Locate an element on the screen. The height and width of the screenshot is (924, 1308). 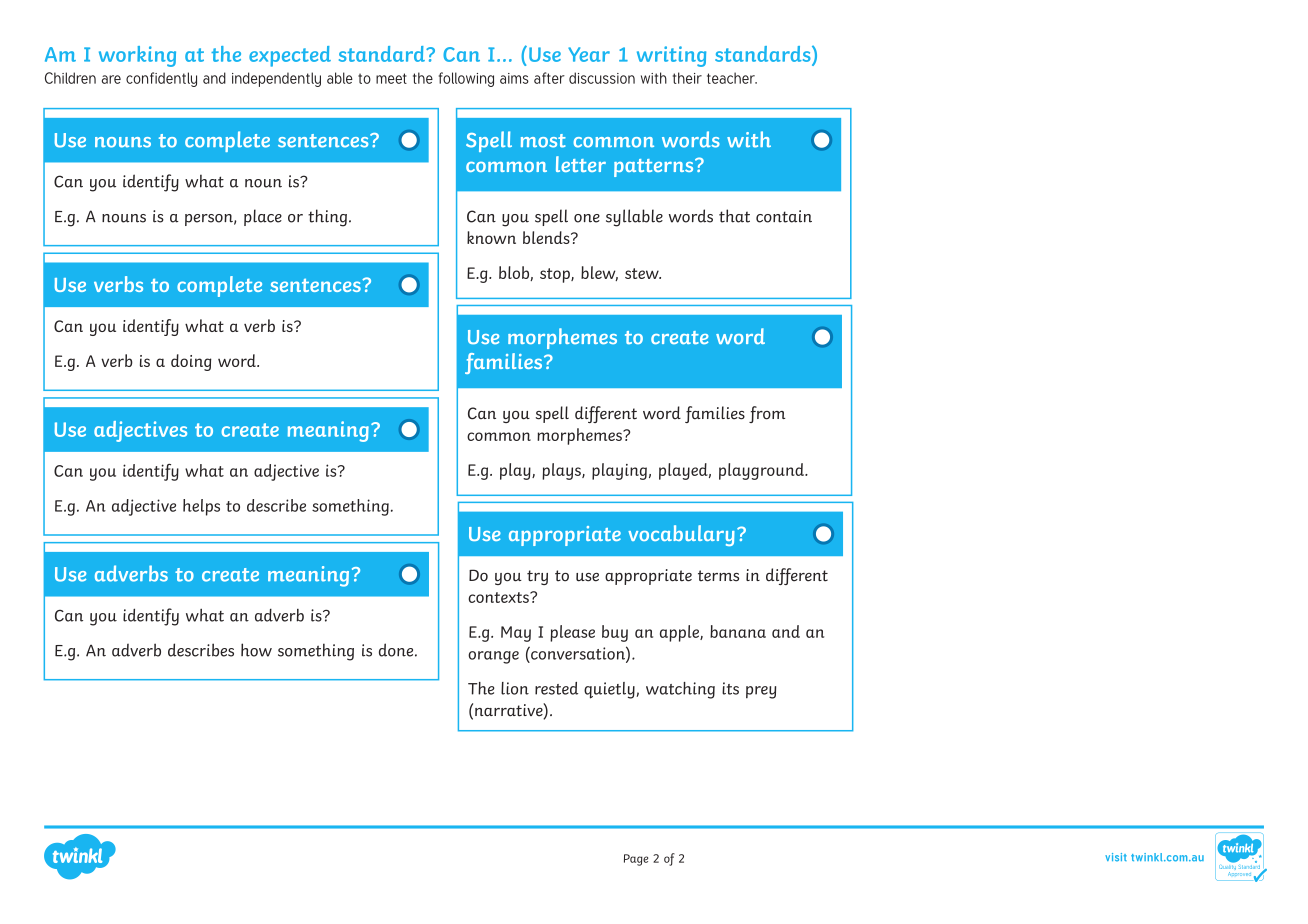
how is located at coordinates (256, 650).
